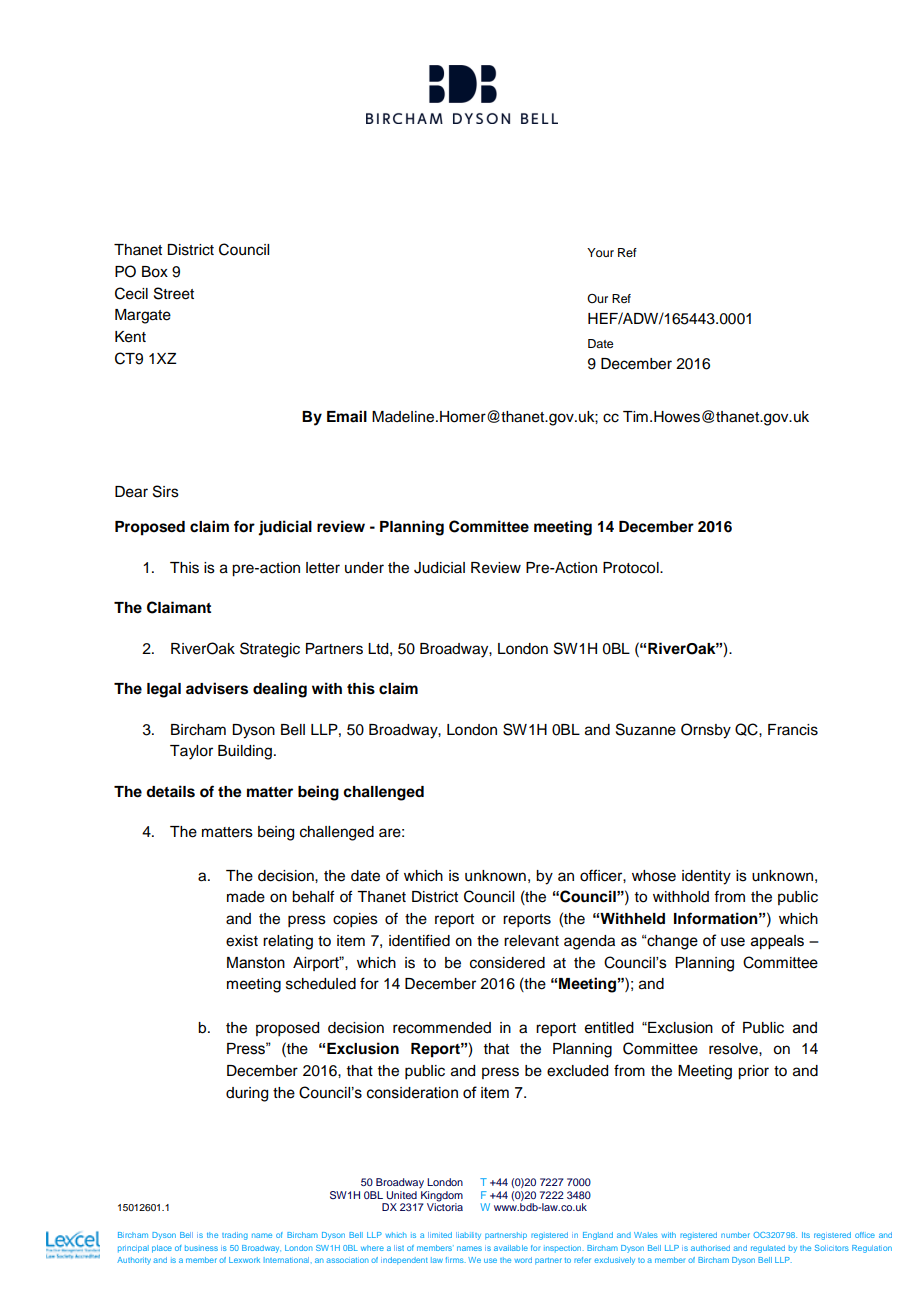 Image resolution: width=924 pixels, height=1308 pixels. What do you see at coordinates (131, 492) in the screenshot?
I see `Dear` at bounding box center [131, 492].
